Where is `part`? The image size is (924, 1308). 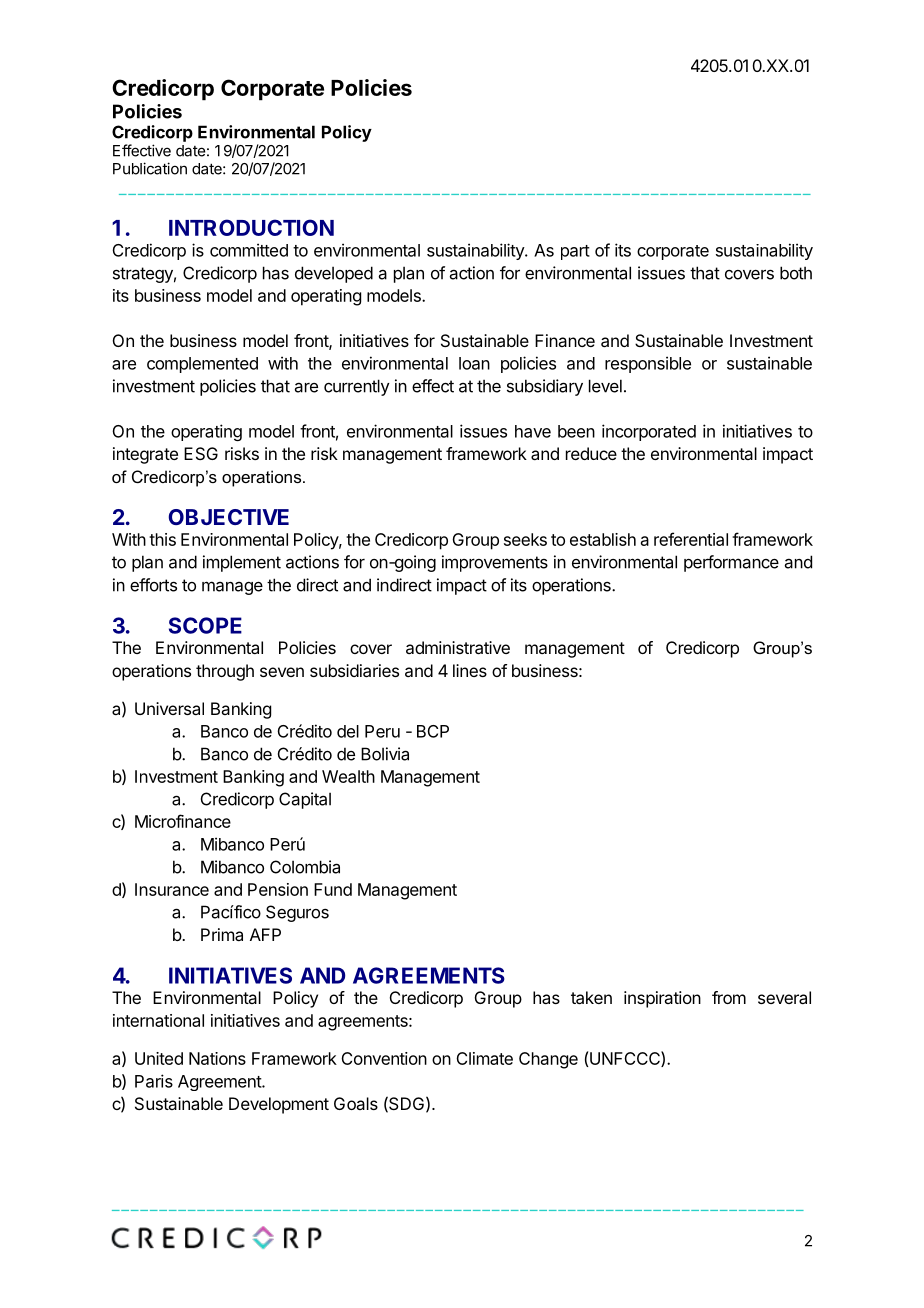 part is located at coordinates (575, 252).
